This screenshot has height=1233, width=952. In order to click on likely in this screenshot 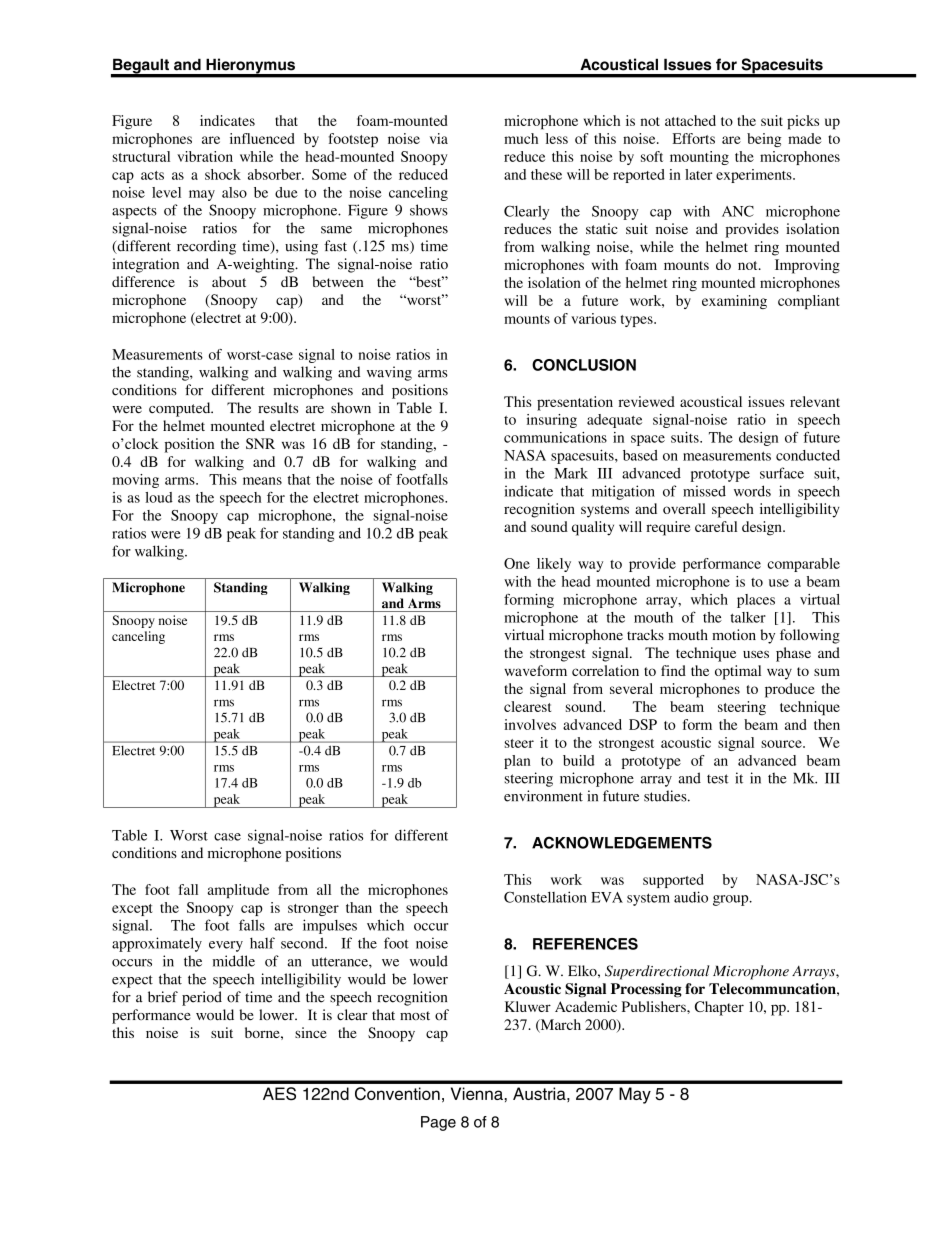, I will do `click(554, 565)`.
